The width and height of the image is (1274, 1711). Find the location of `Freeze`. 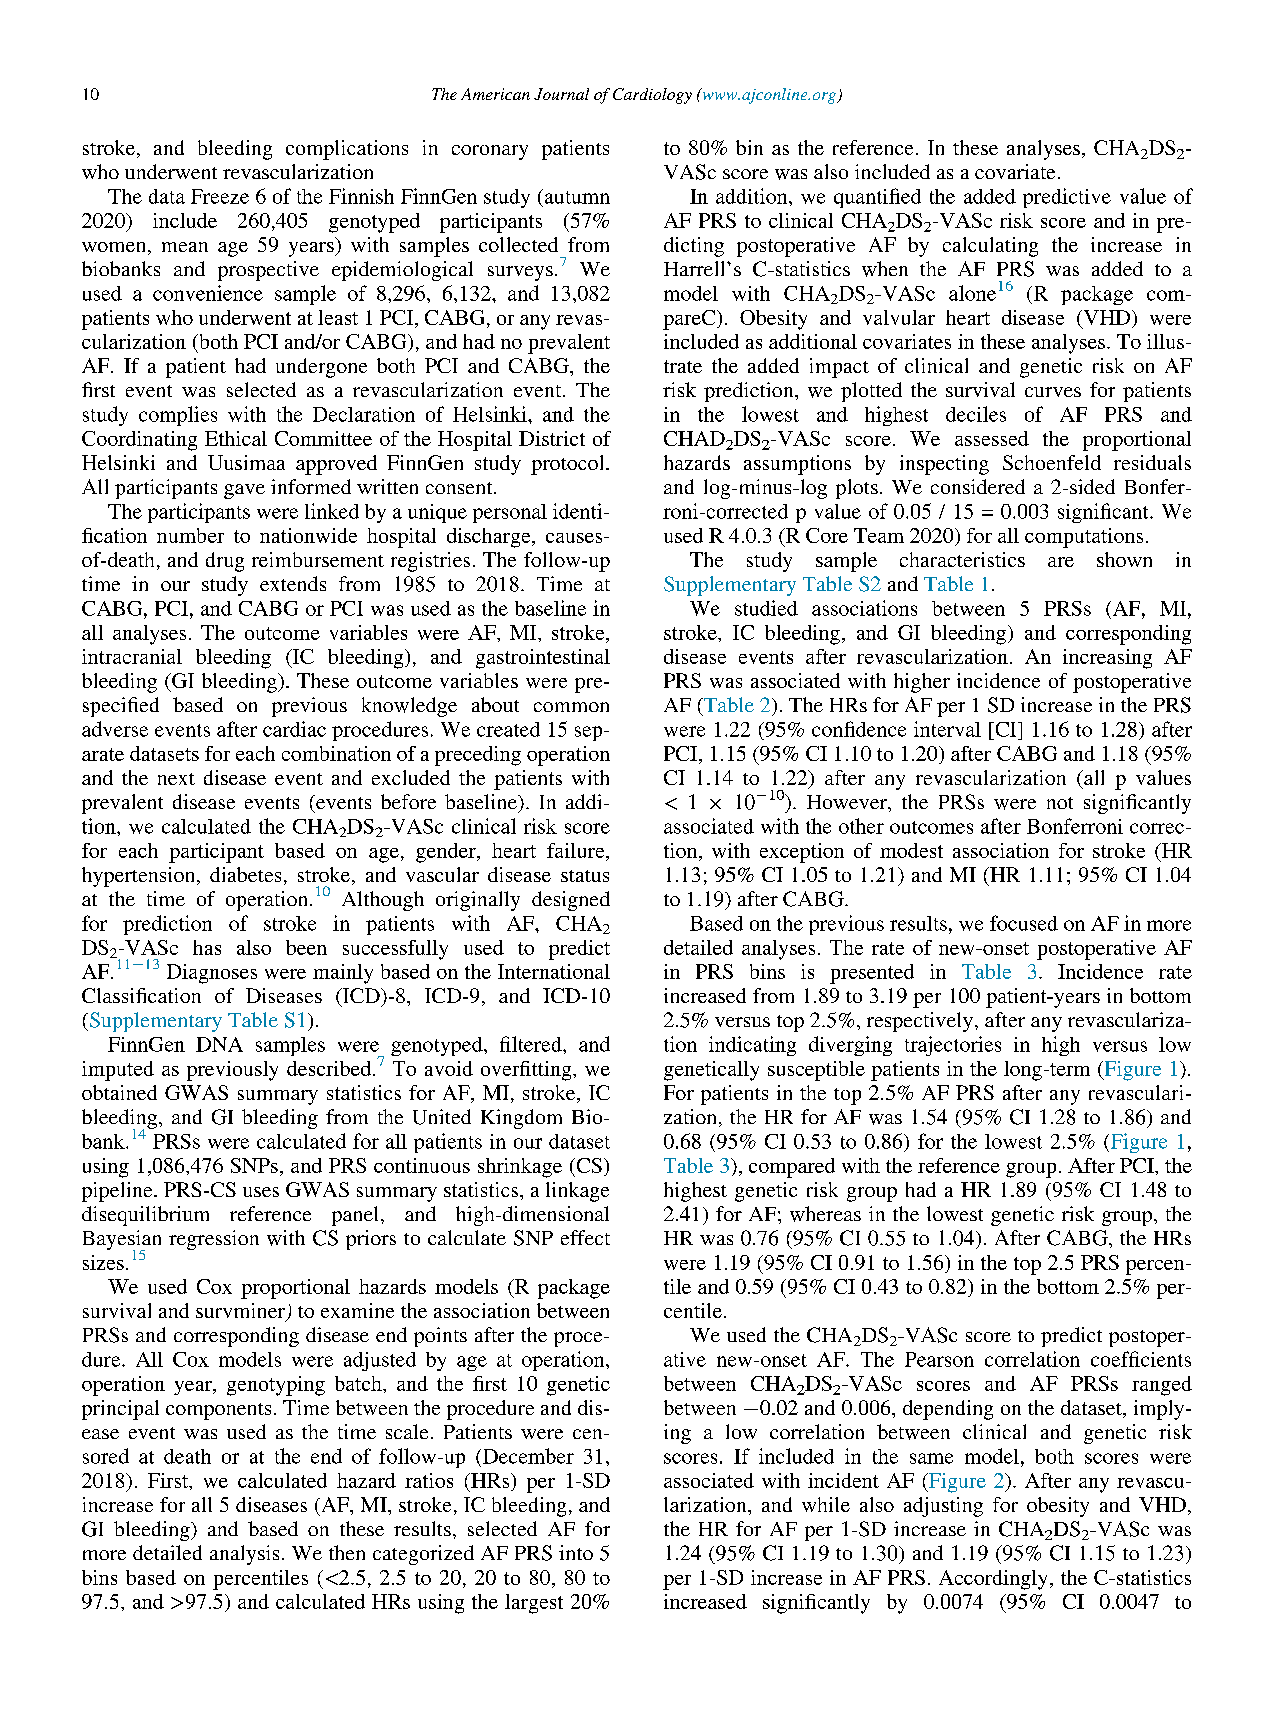

Freeze is located at coordinates (220, 196).
